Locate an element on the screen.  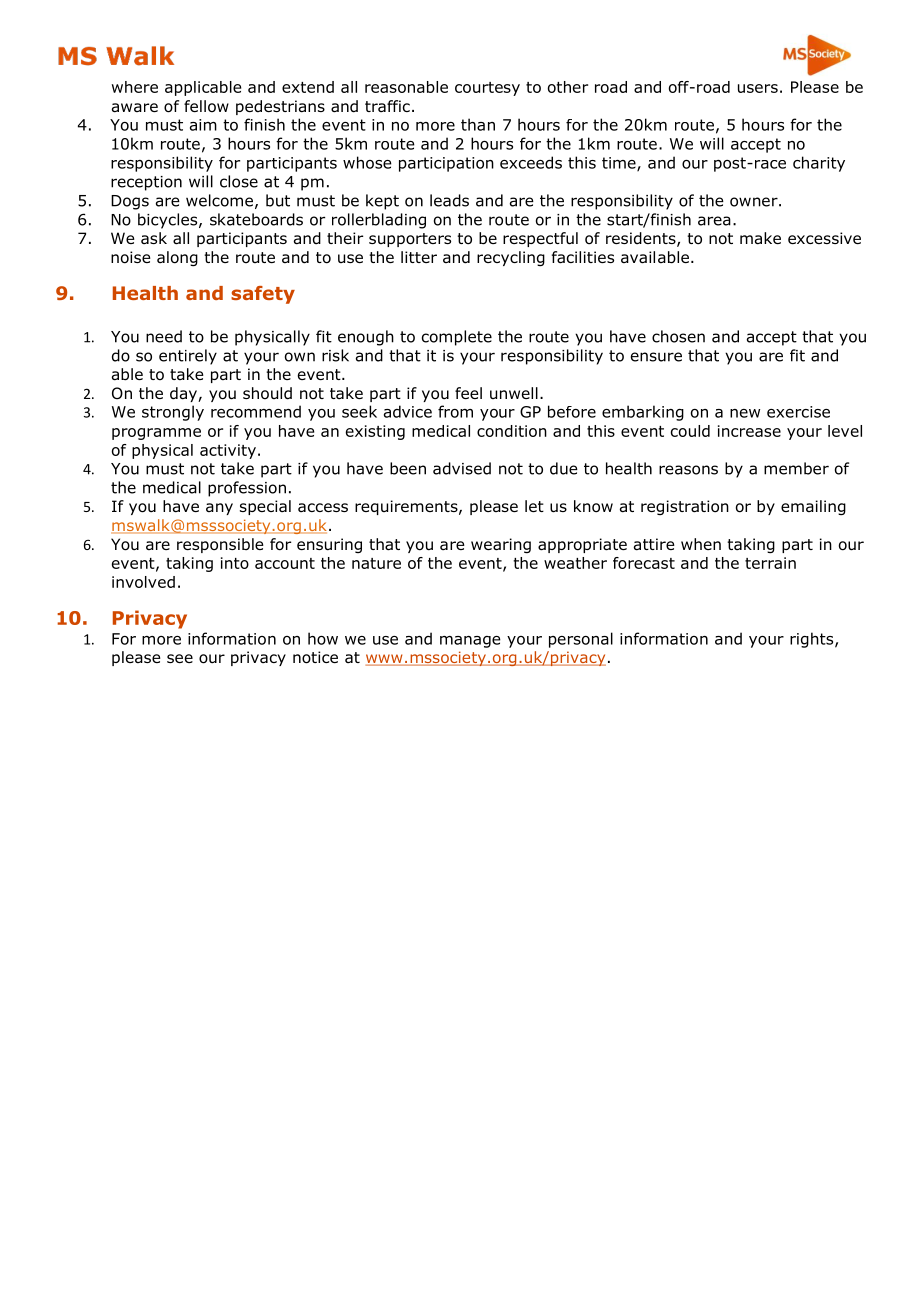
feel is located at coordinates (468, 393).
